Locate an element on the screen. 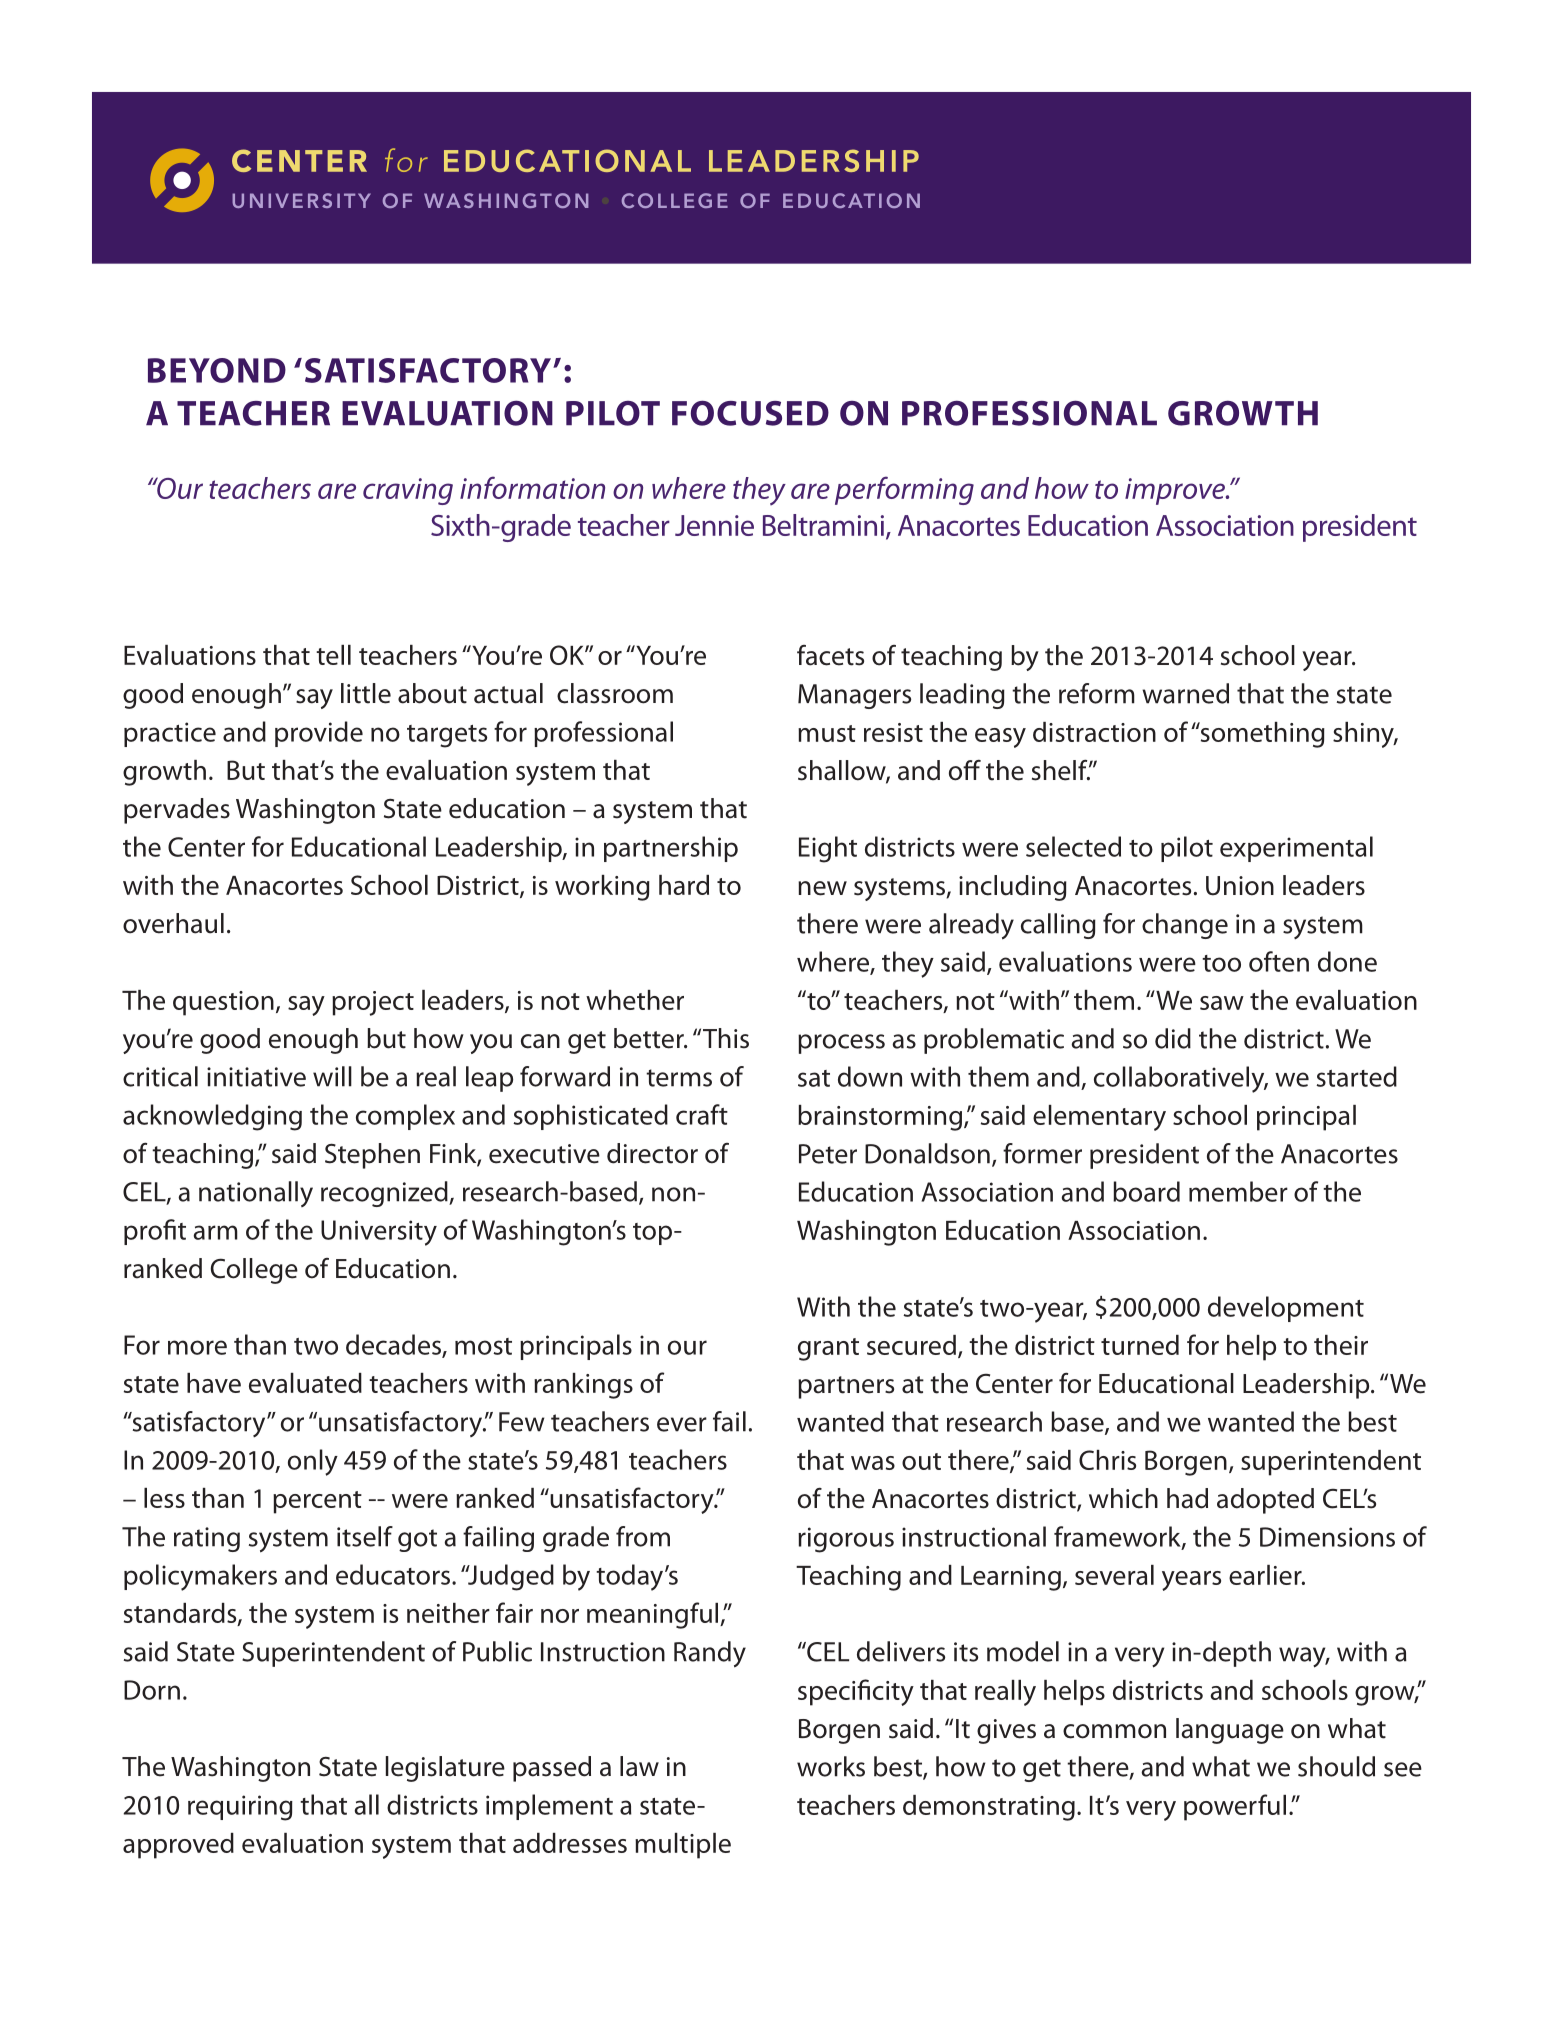 The image size is (1563, 2023). craft is located at coordinates (702, 1114).
